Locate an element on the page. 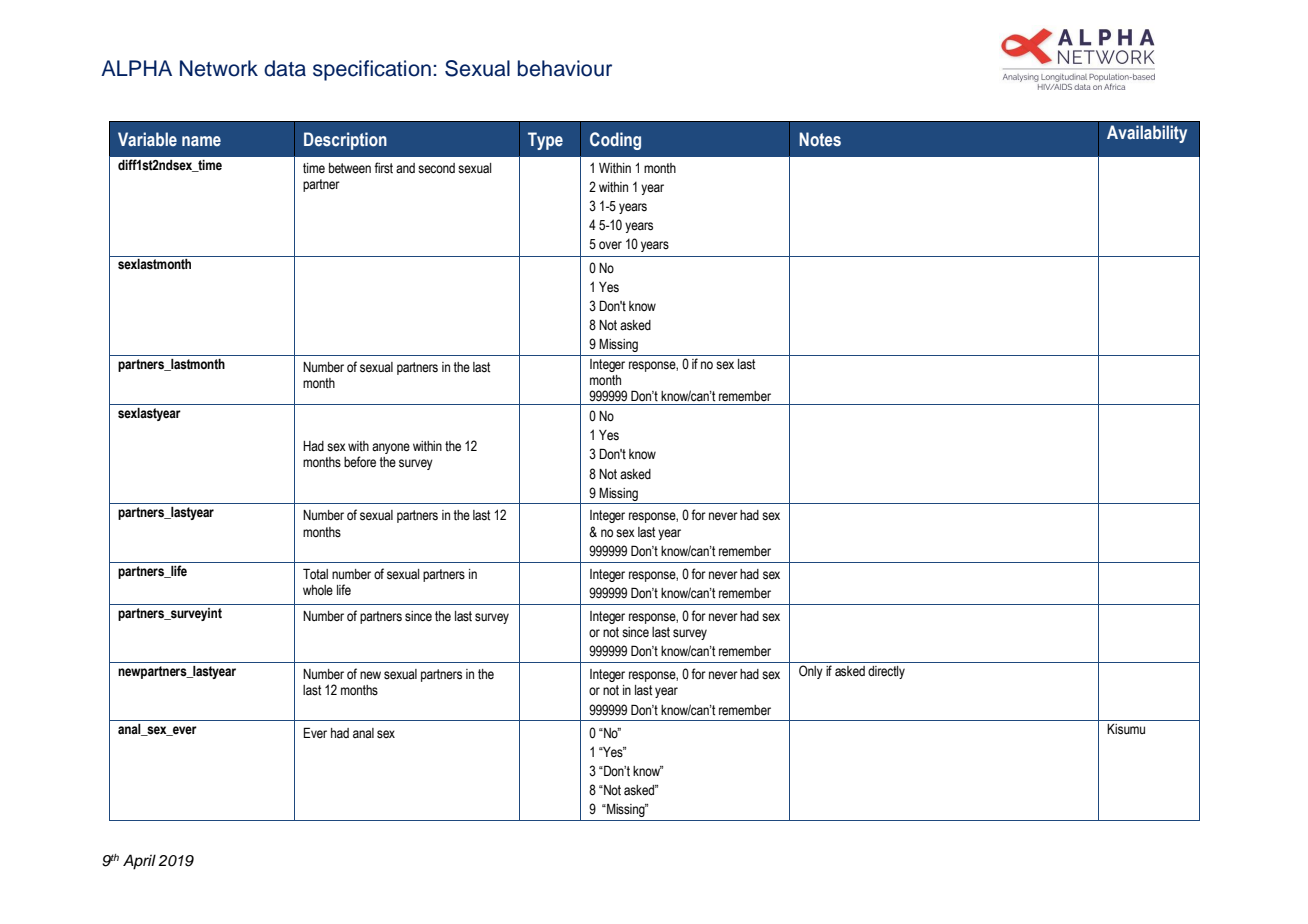  between is located at coordinates (350, 168).
